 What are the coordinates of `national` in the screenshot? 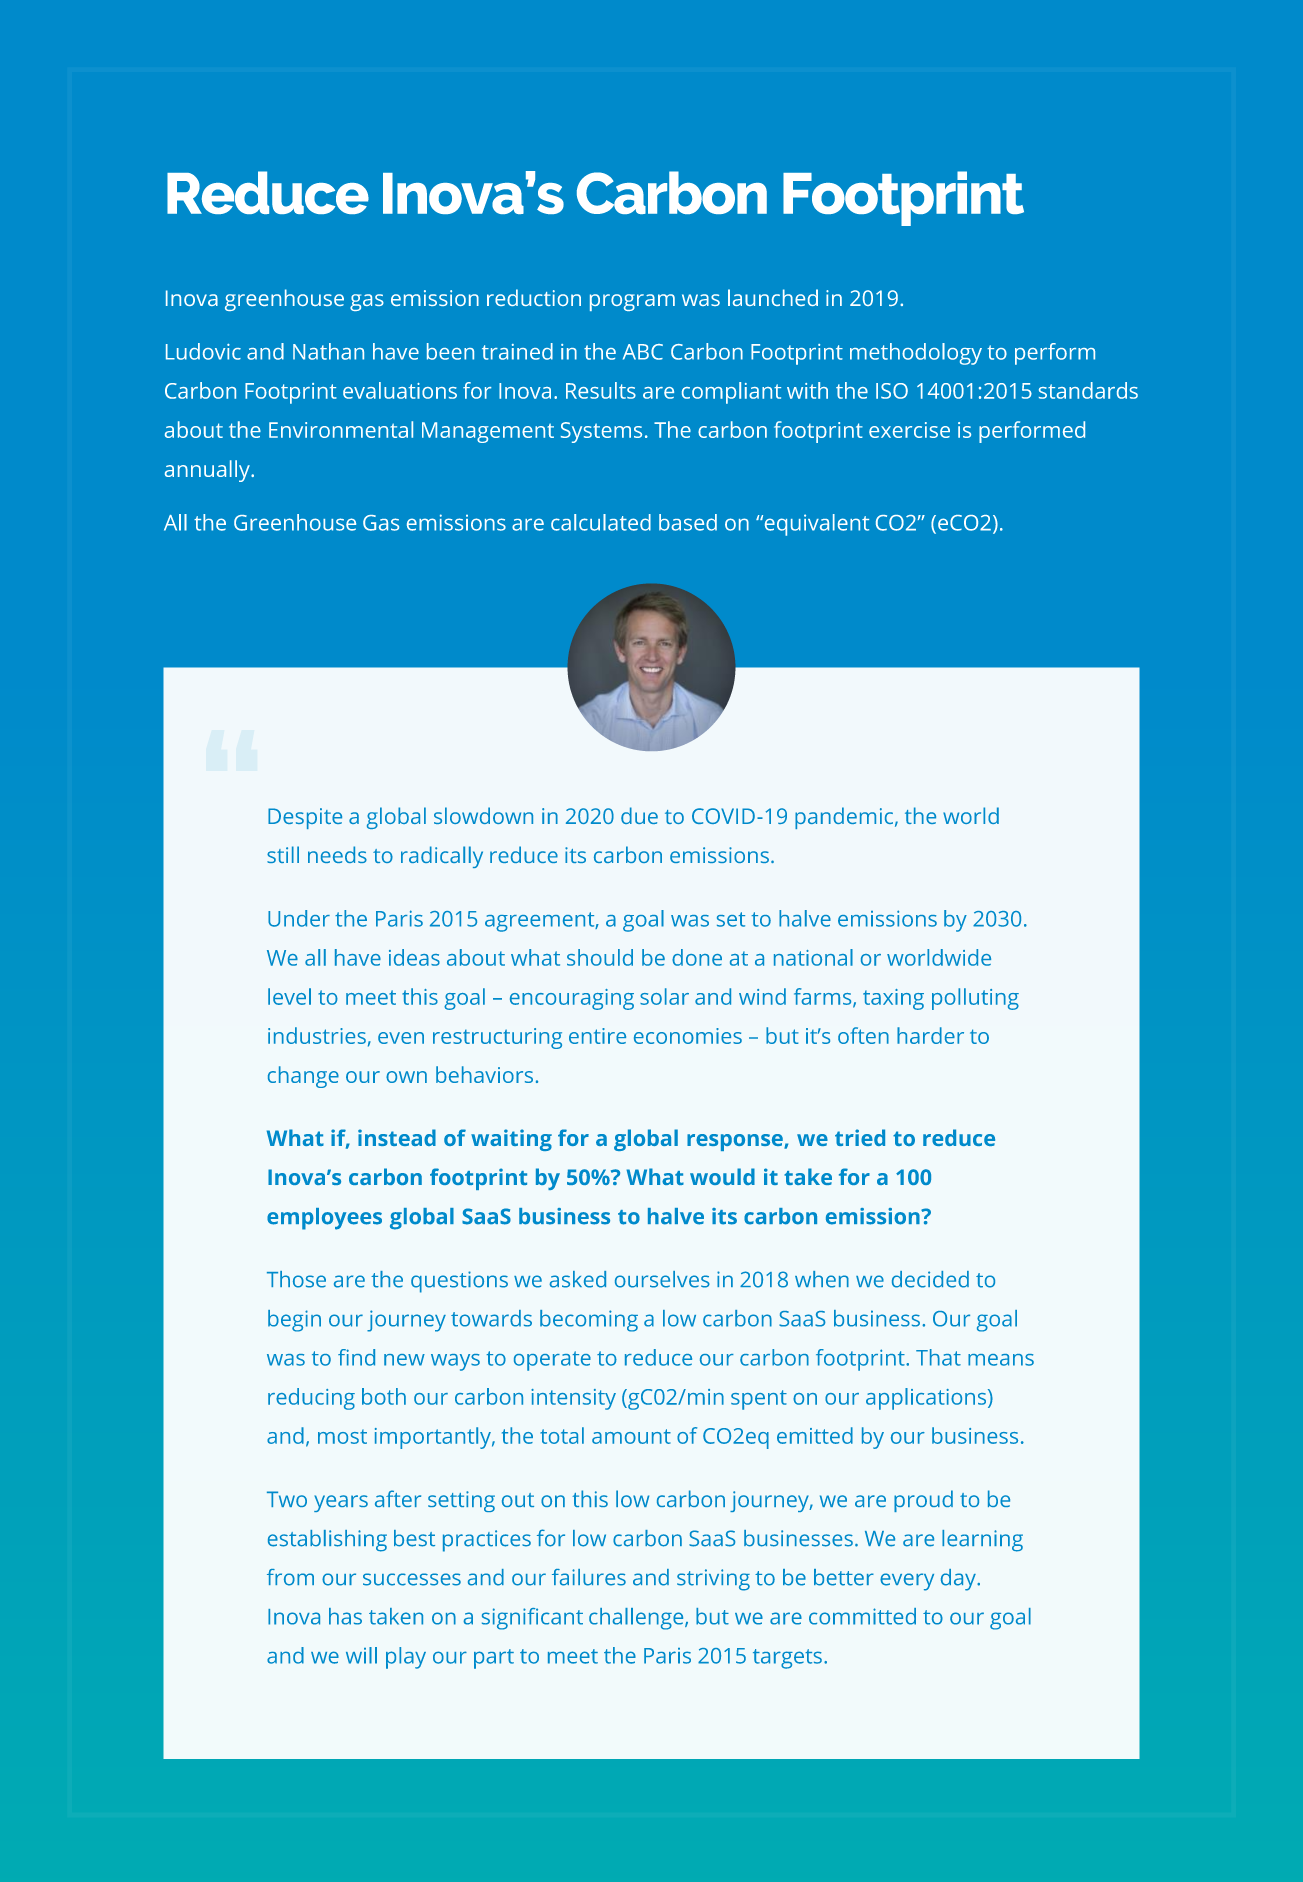 It's located at (813, 957).
